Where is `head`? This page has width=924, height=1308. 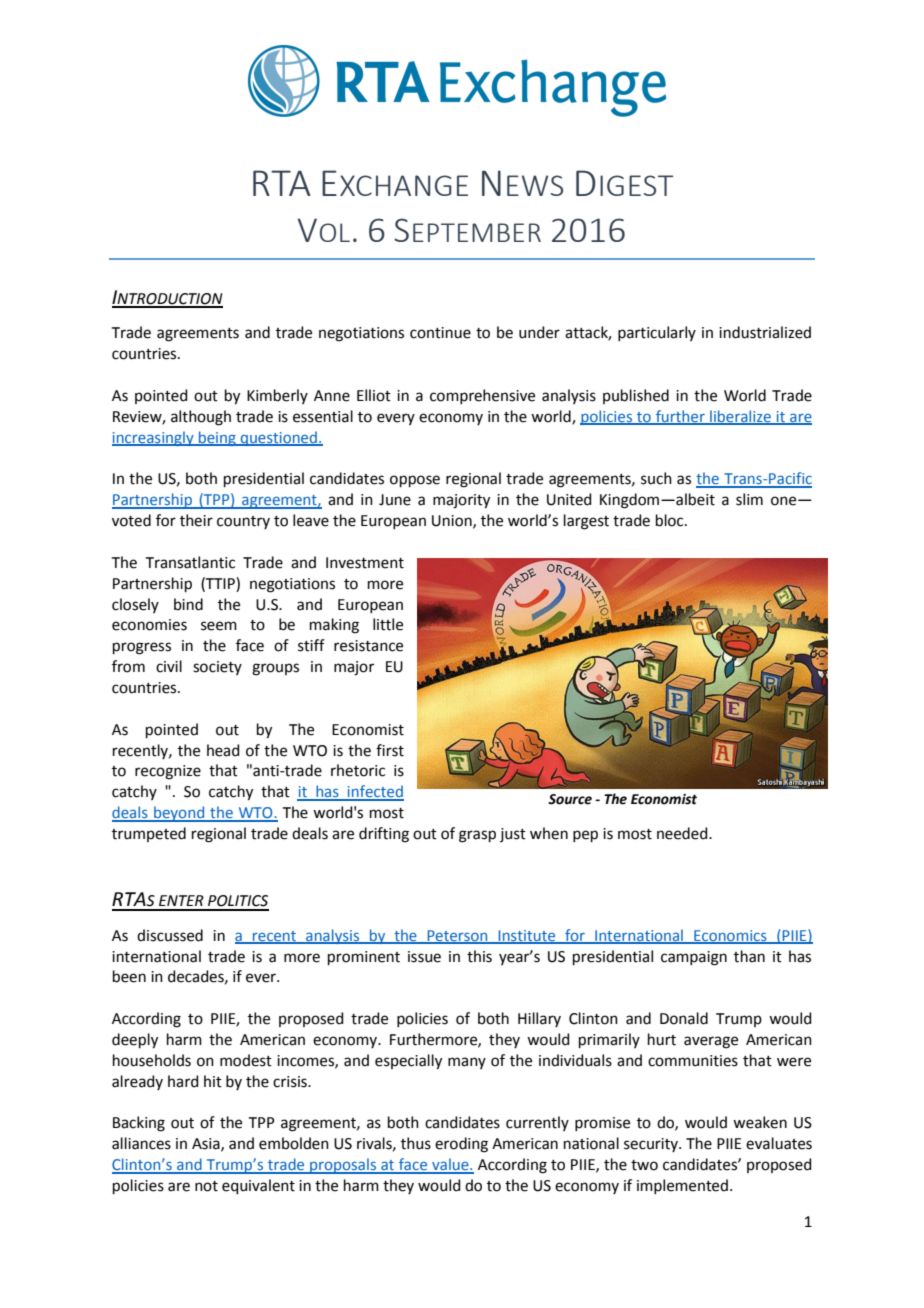
head is located at coordinates (223, 750).
